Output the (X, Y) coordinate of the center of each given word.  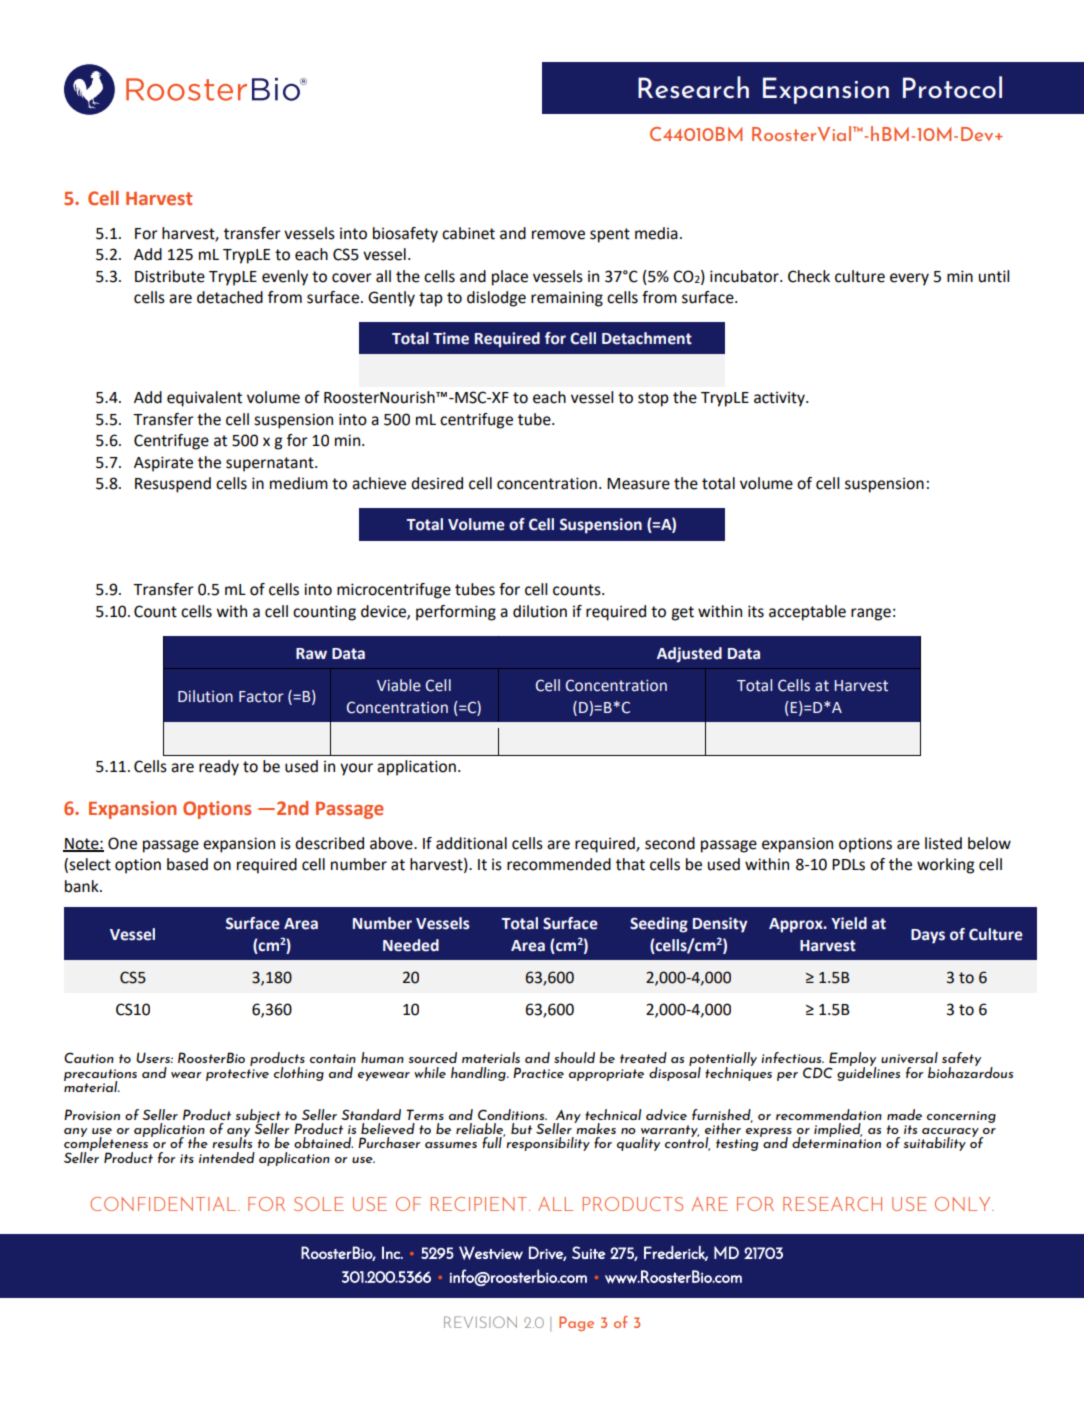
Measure (638, 484)
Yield (849, 923)
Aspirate (163, 464)
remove (558, 235)
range (871, 614)
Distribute (170, 276)
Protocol (952, 87)
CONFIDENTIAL (164, 1204)
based (187, 864)
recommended (559, 864)
